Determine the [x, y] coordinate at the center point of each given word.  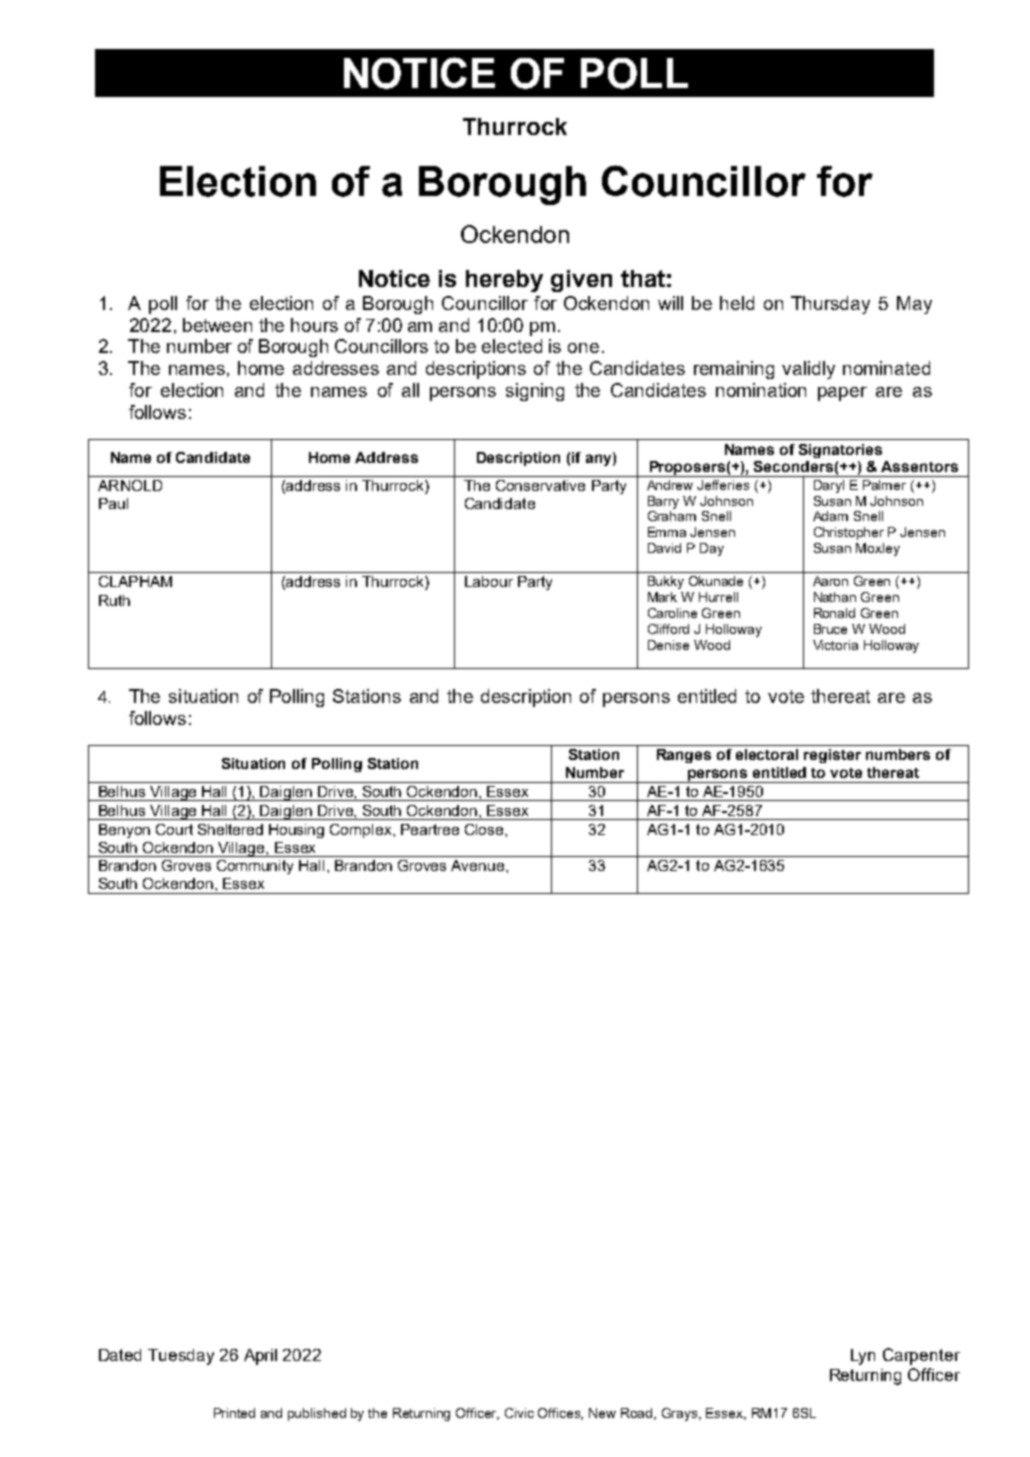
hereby [504, 281]
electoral [767, 754]
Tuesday [181, 1357]
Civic [519, 1413]
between [217, 325]
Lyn [863, 1357]
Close [485, 829]
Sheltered [230, 829]
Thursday [830, 305]
